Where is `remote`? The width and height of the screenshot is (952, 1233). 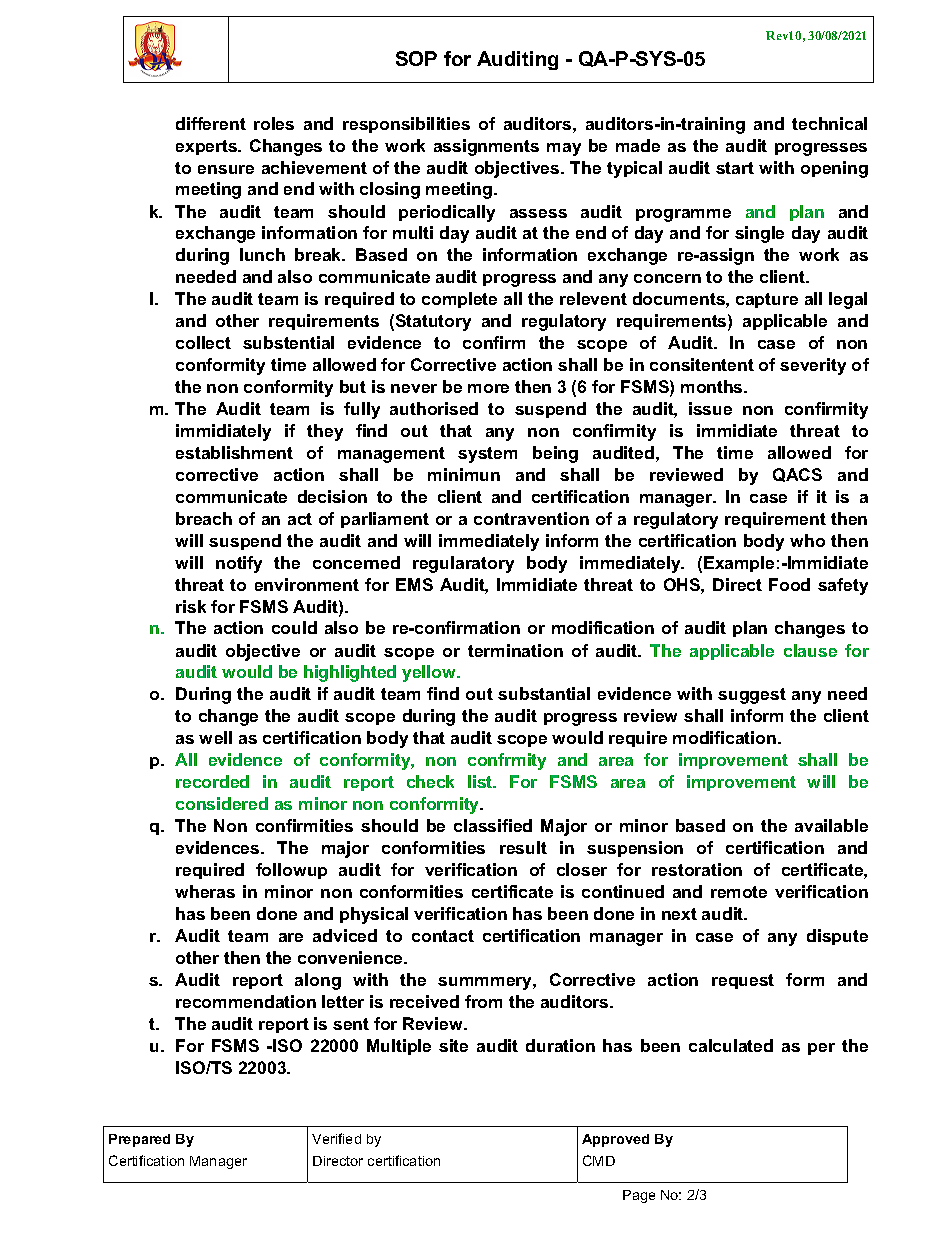 remote is located at coordinates (739, 892).
